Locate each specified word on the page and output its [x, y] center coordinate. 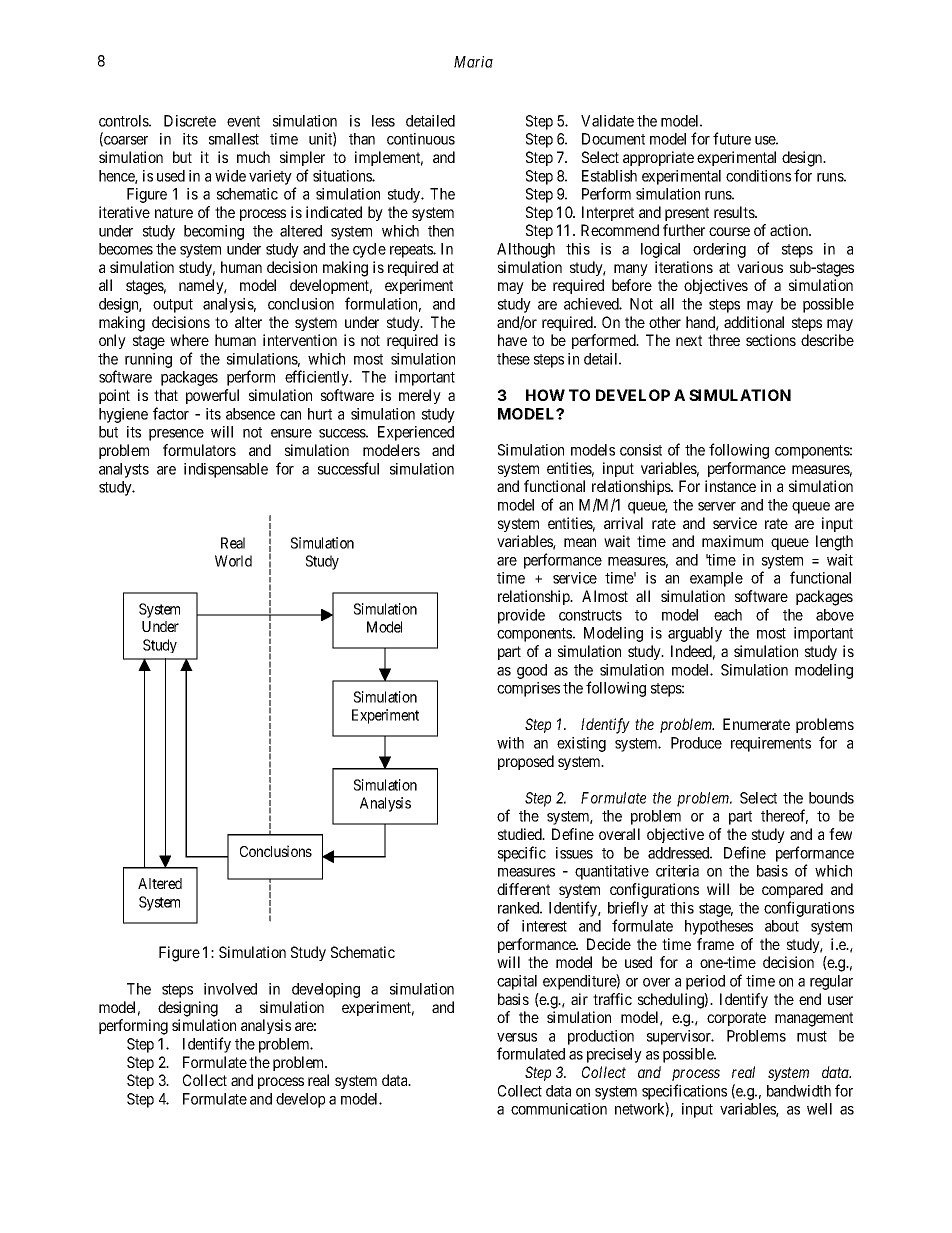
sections [771, 340]
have [512, 340]
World [233, 561]
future [732, 138]
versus [517, 1037]
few [840, 834]
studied [521, 834]
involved [230, 989]
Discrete [190, 121]
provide [521, 616]
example [716, 579]
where [189, 340]
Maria [473, 62]
